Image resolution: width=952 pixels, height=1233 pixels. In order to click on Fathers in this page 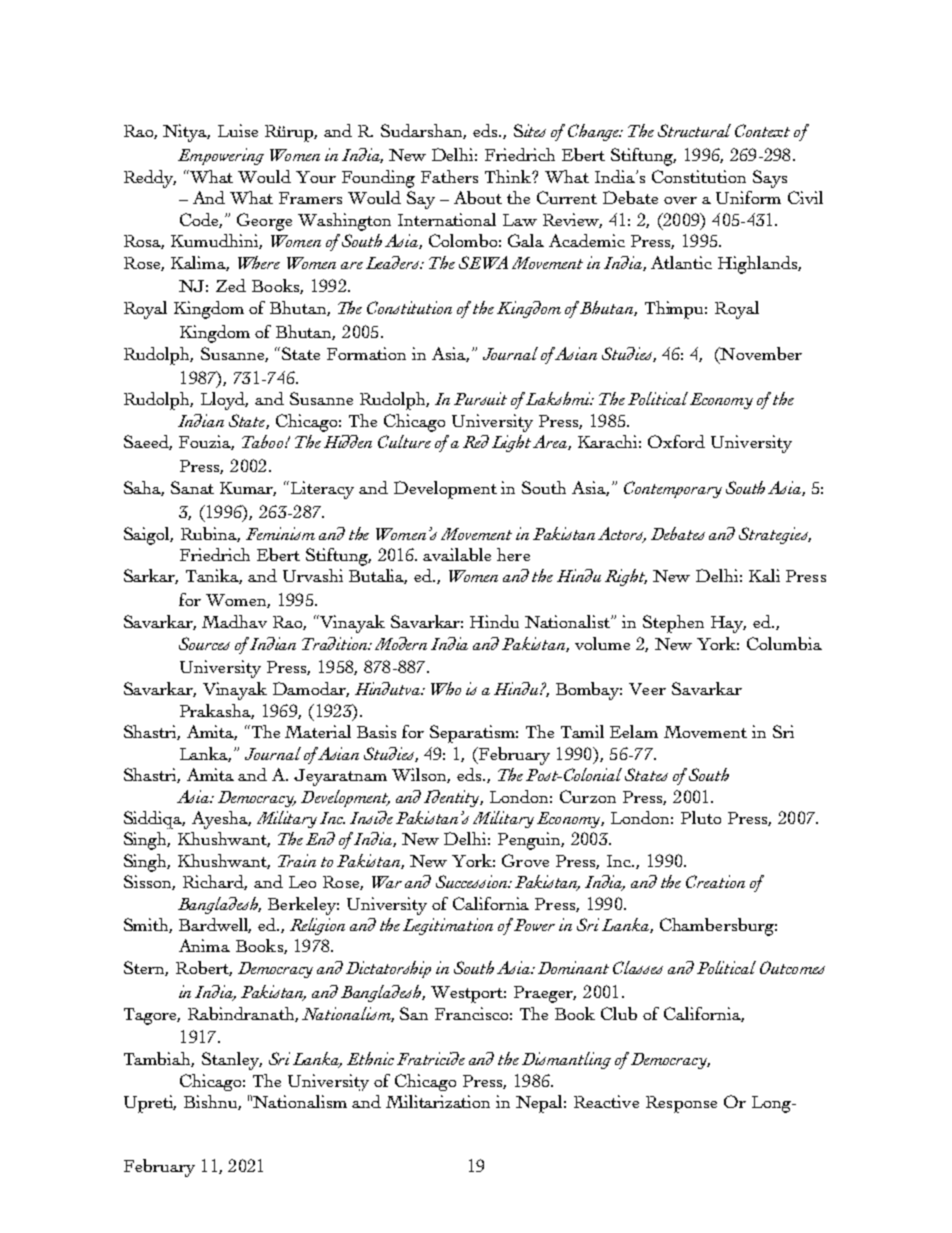, I will do `click(449, 176)`.
